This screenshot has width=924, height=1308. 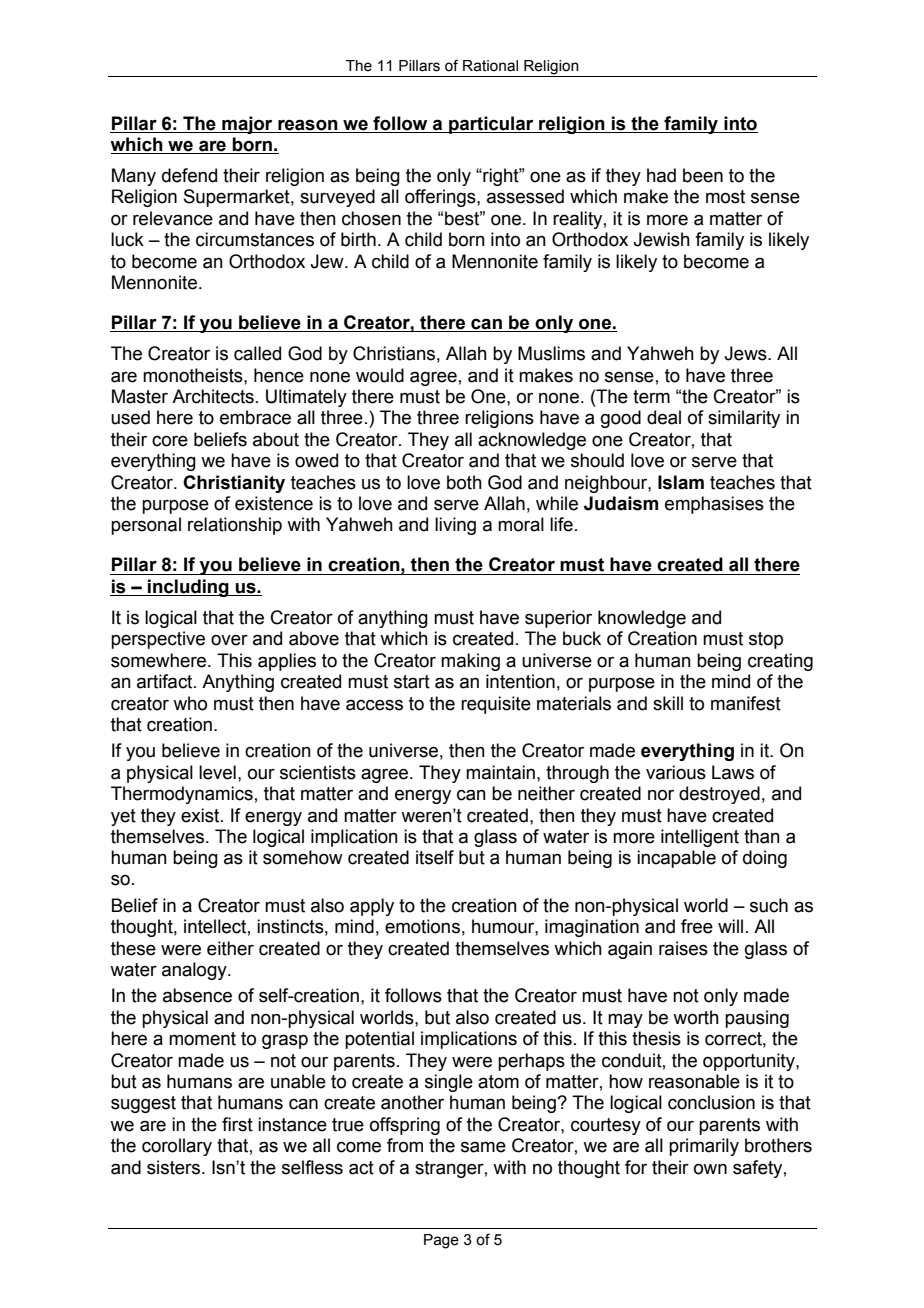 What do you see at coordinates (710, 1169) in the screenshot?
I see `own` at bounding box center [710, 1169].
